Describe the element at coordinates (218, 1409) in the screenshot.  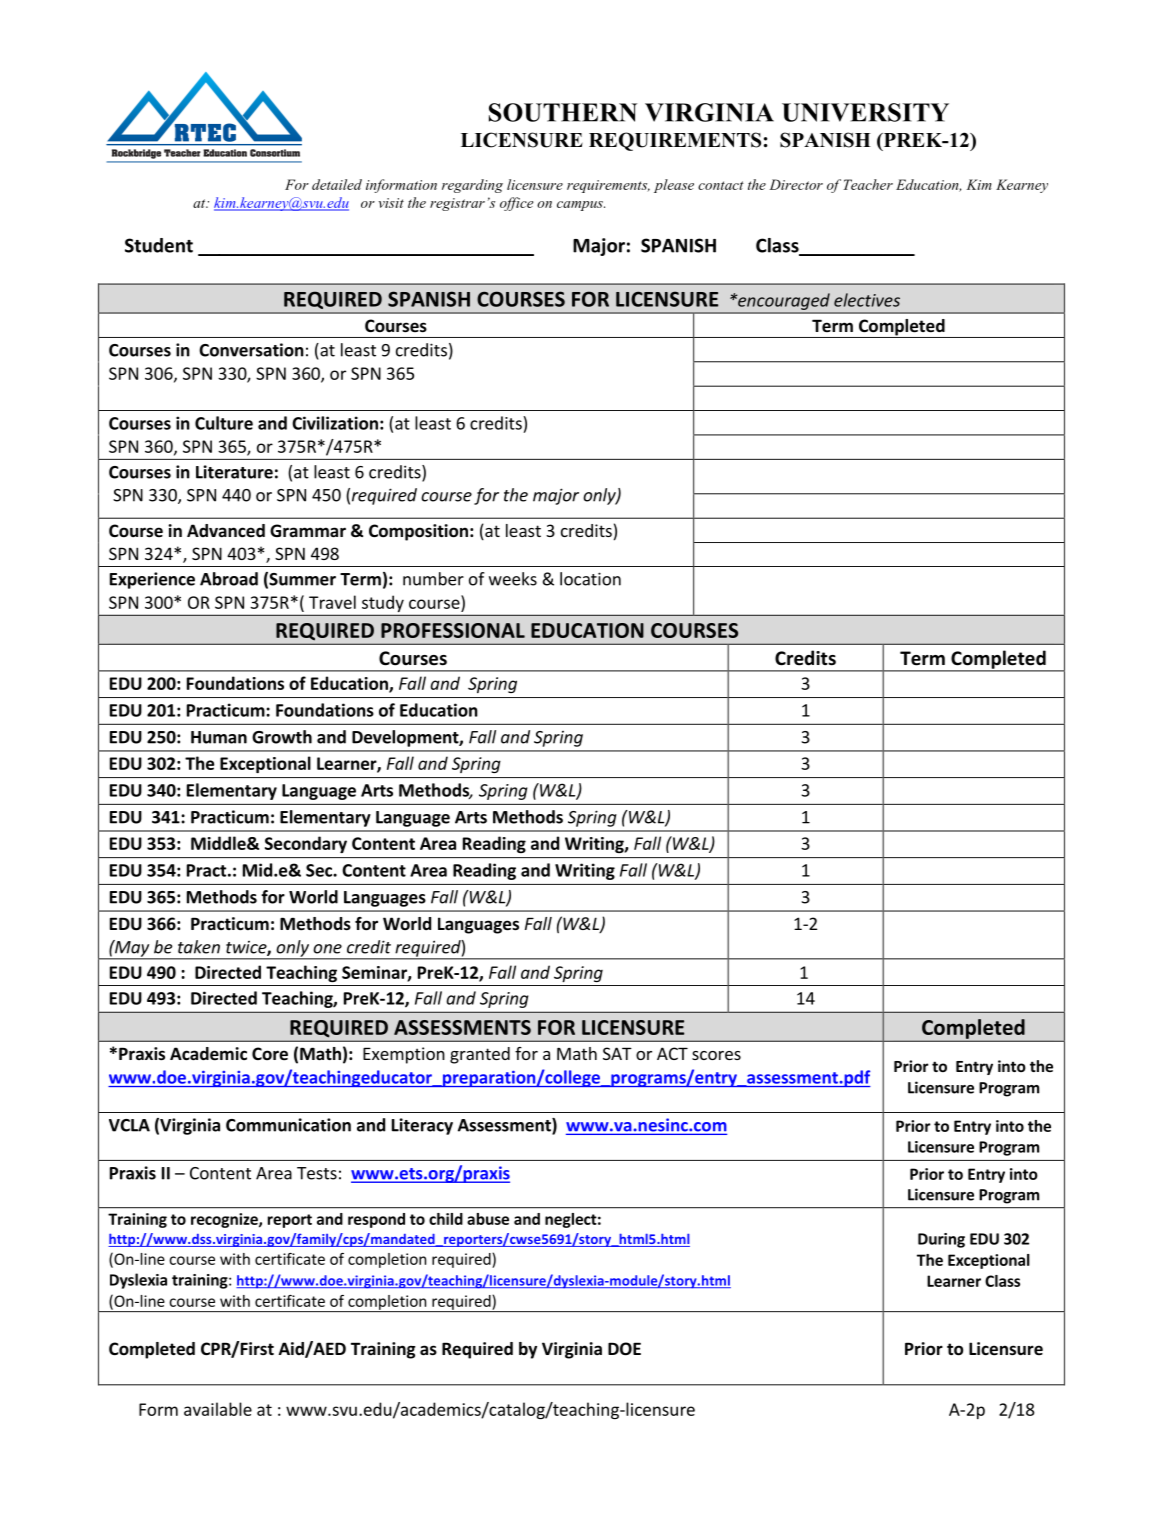
I see `available` at that location.
